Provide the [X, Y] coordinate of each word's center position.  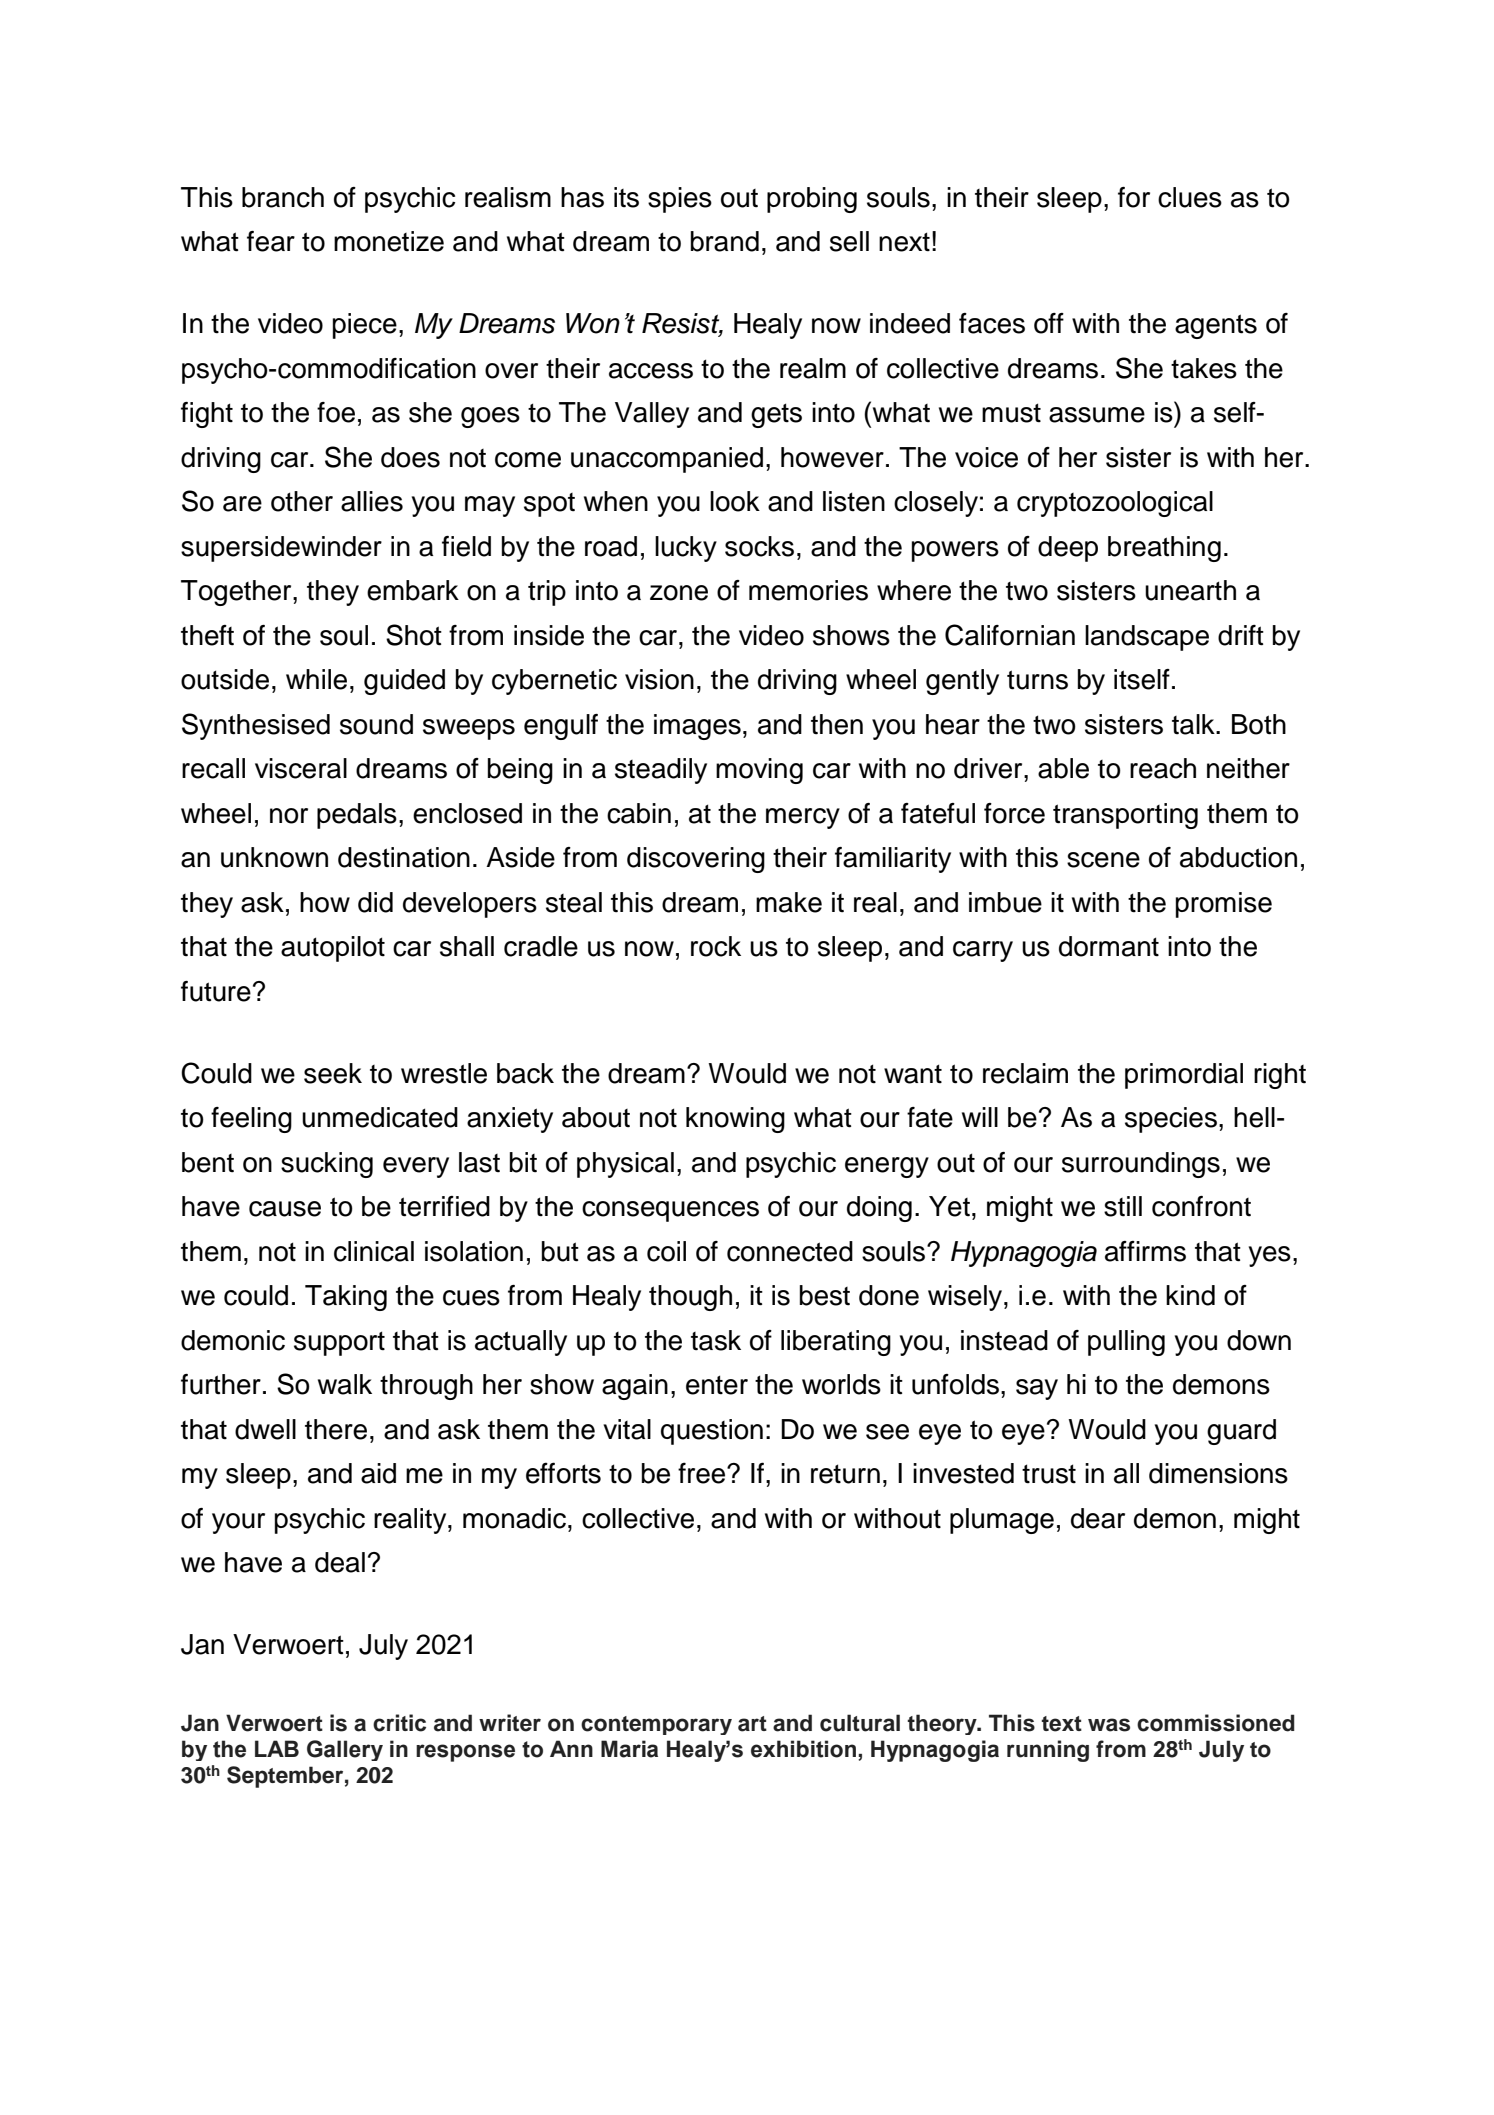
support [339, 1343]
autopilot [333, 949]
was [1109, 1725]
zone [679, 593]
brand [725, 241]
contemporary [656, 1725]
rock [716, 946]
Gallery [345, 1750]
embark [413, 590]
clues [1190, 197]
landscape [1147, 638]
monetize [389, 241]
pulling [1126, 1343]
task [716, 1340]
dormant [1109, 946]
